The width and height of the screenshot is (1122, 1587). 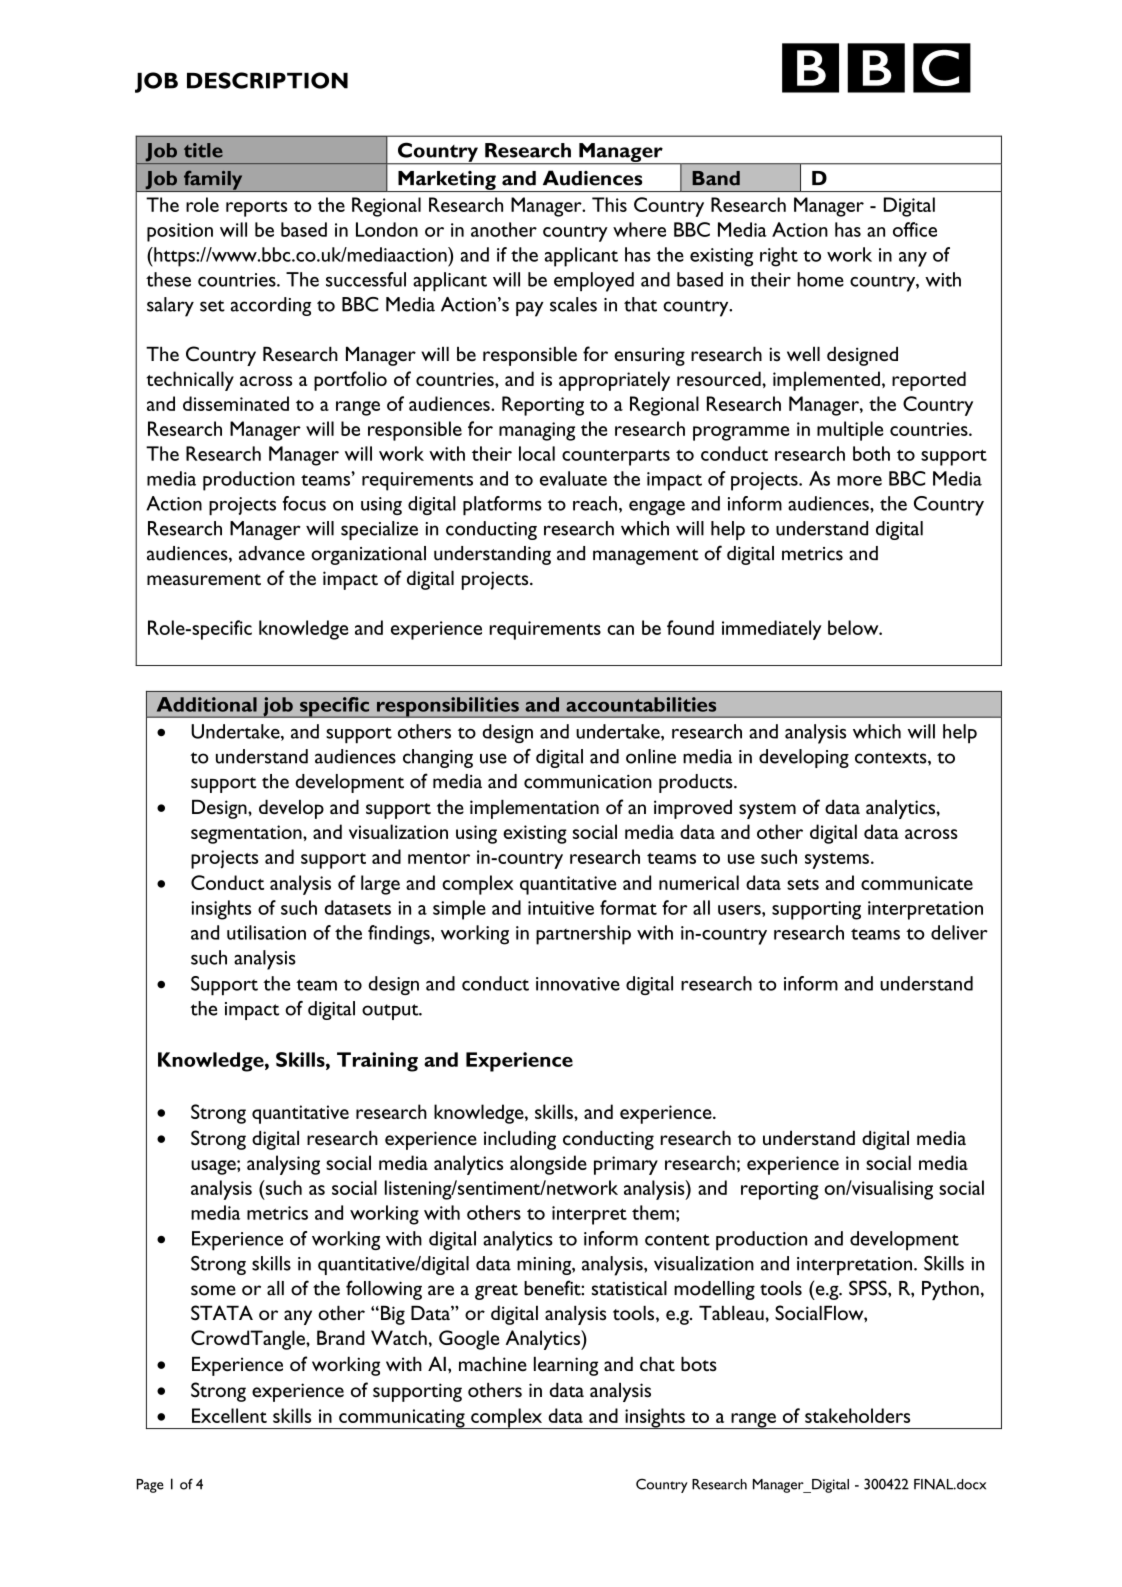 What do you see at coordinates (859, 481) in the screenshot?
I see `more` at bounding box center [859, 481].
